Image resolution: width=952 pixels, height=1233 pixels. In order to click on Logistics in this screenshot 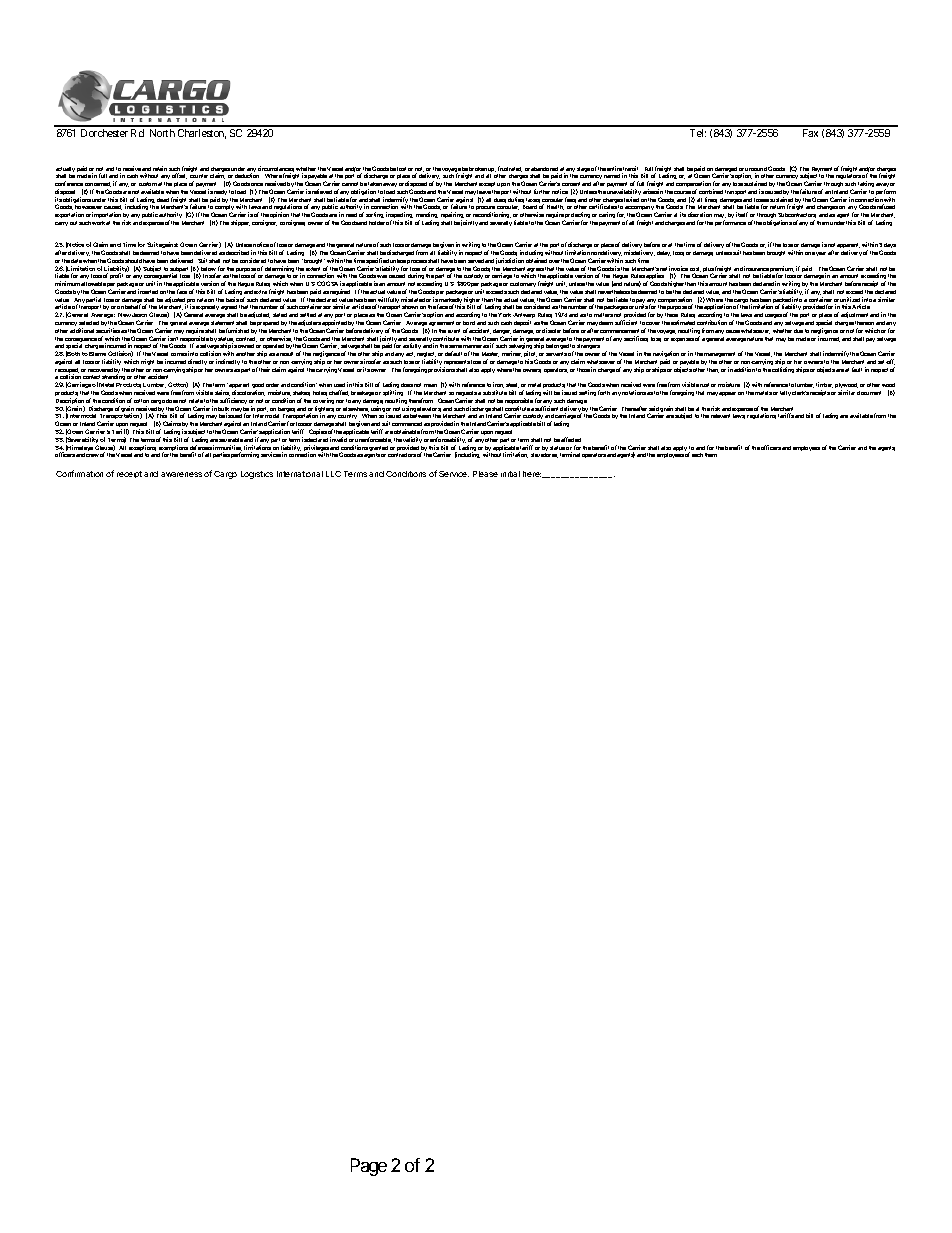, I will do `click(257, 475)`.
